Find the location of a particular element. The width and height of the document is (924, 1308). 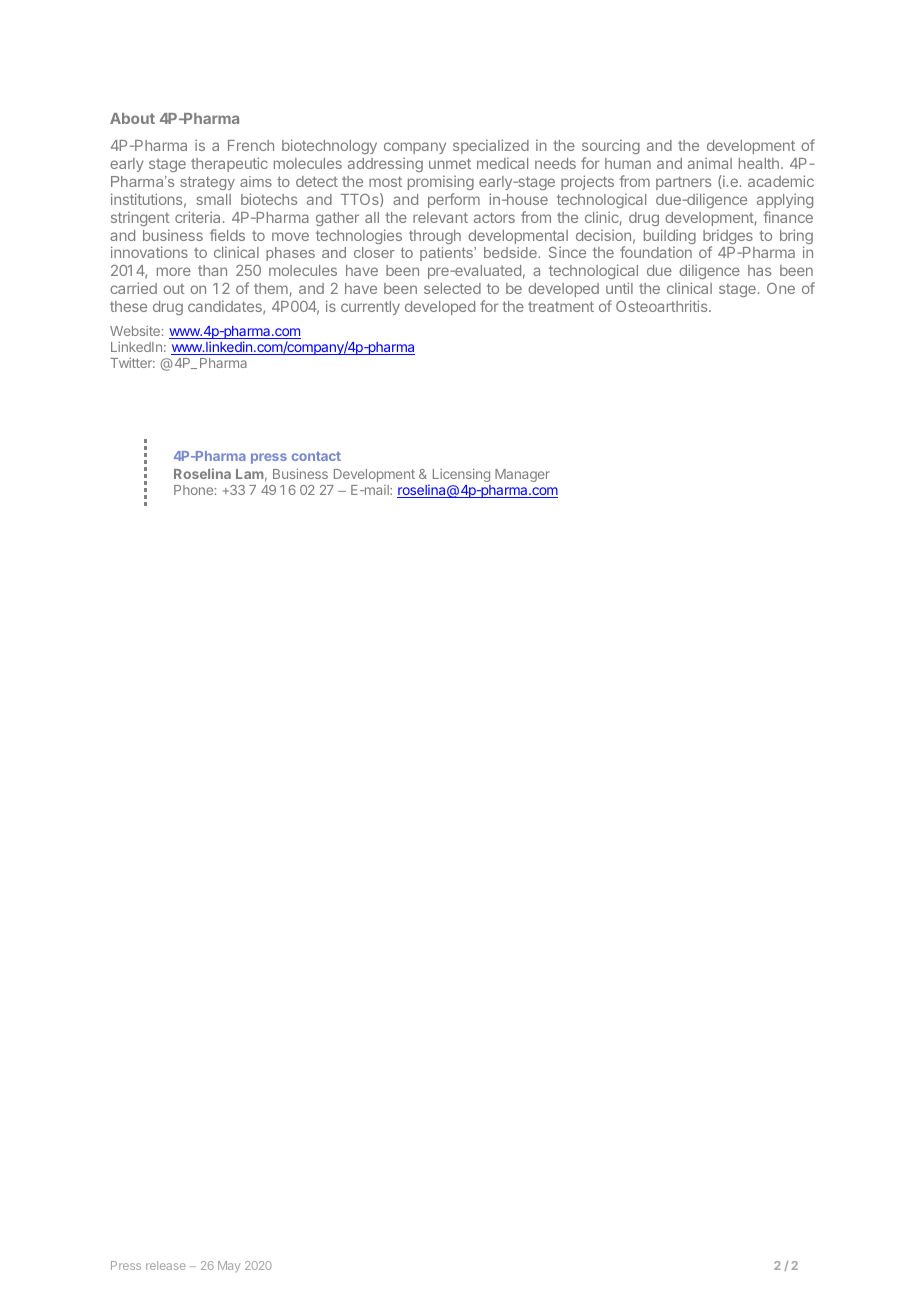

unmet is located at coordinates (450, 163).
